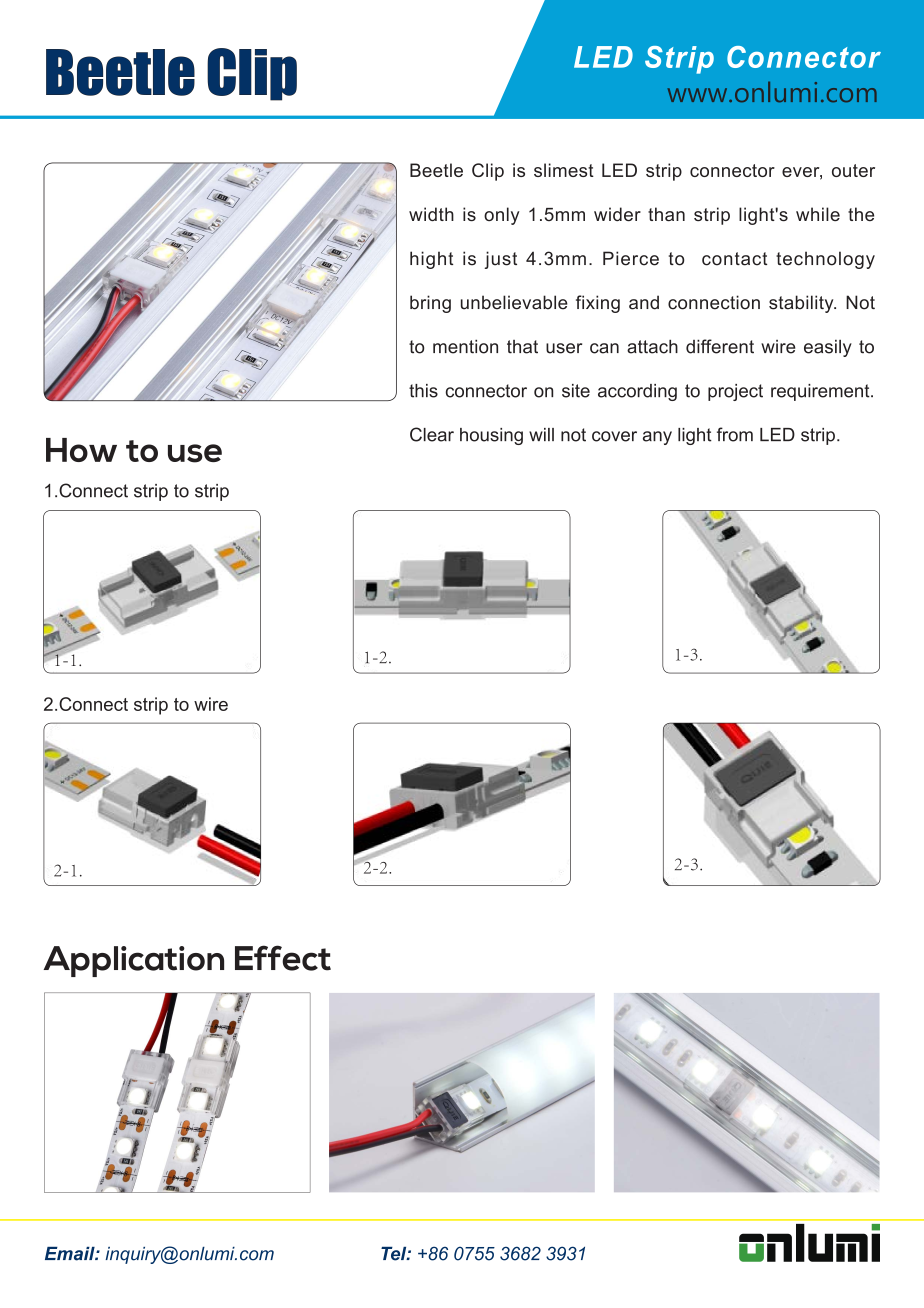  What do you see at coordinates (81, 450) in the screenshot?
I see `How` at bounding box center [81, 450].
